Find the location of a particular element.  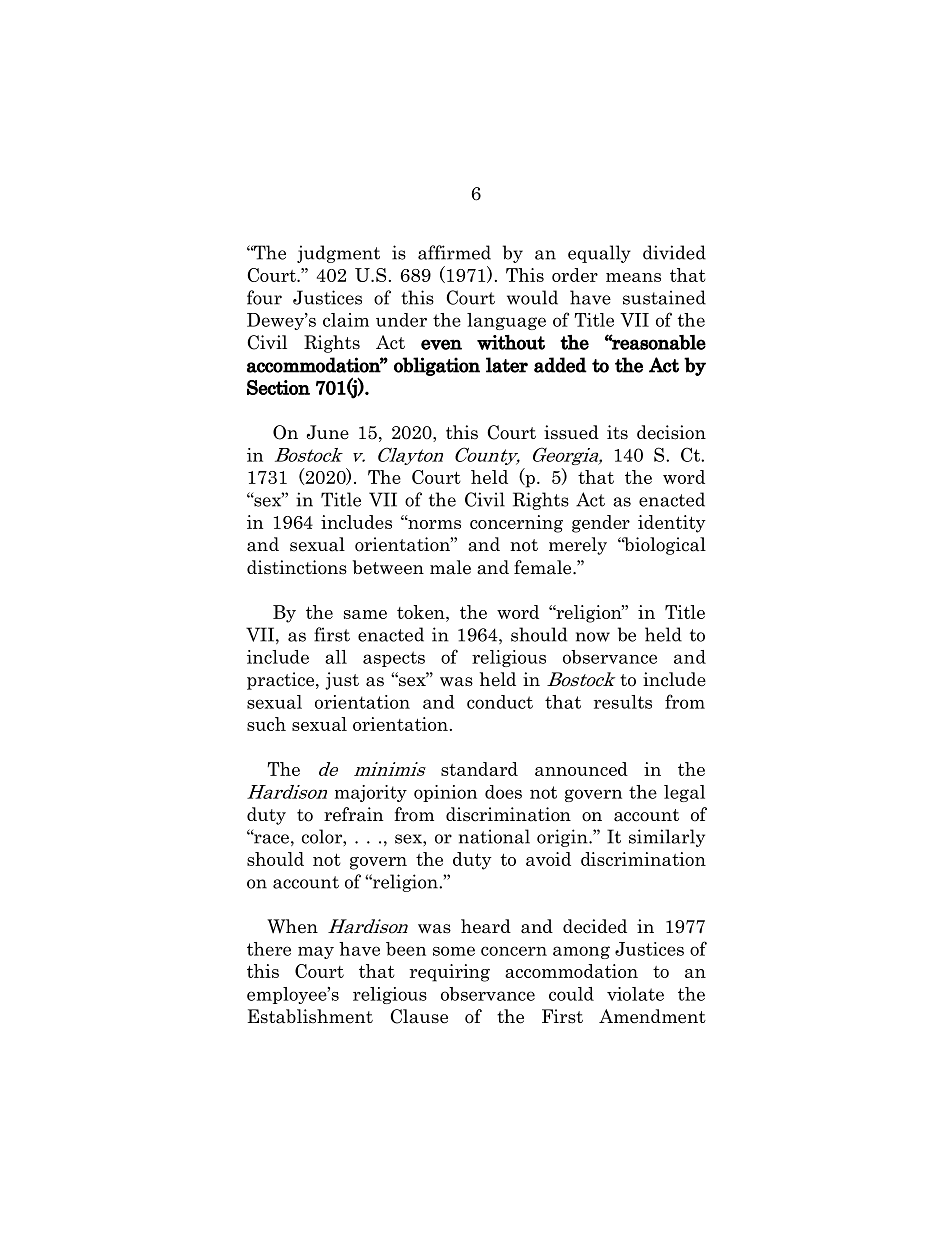

judgment is located at coordinates (338, 254).
